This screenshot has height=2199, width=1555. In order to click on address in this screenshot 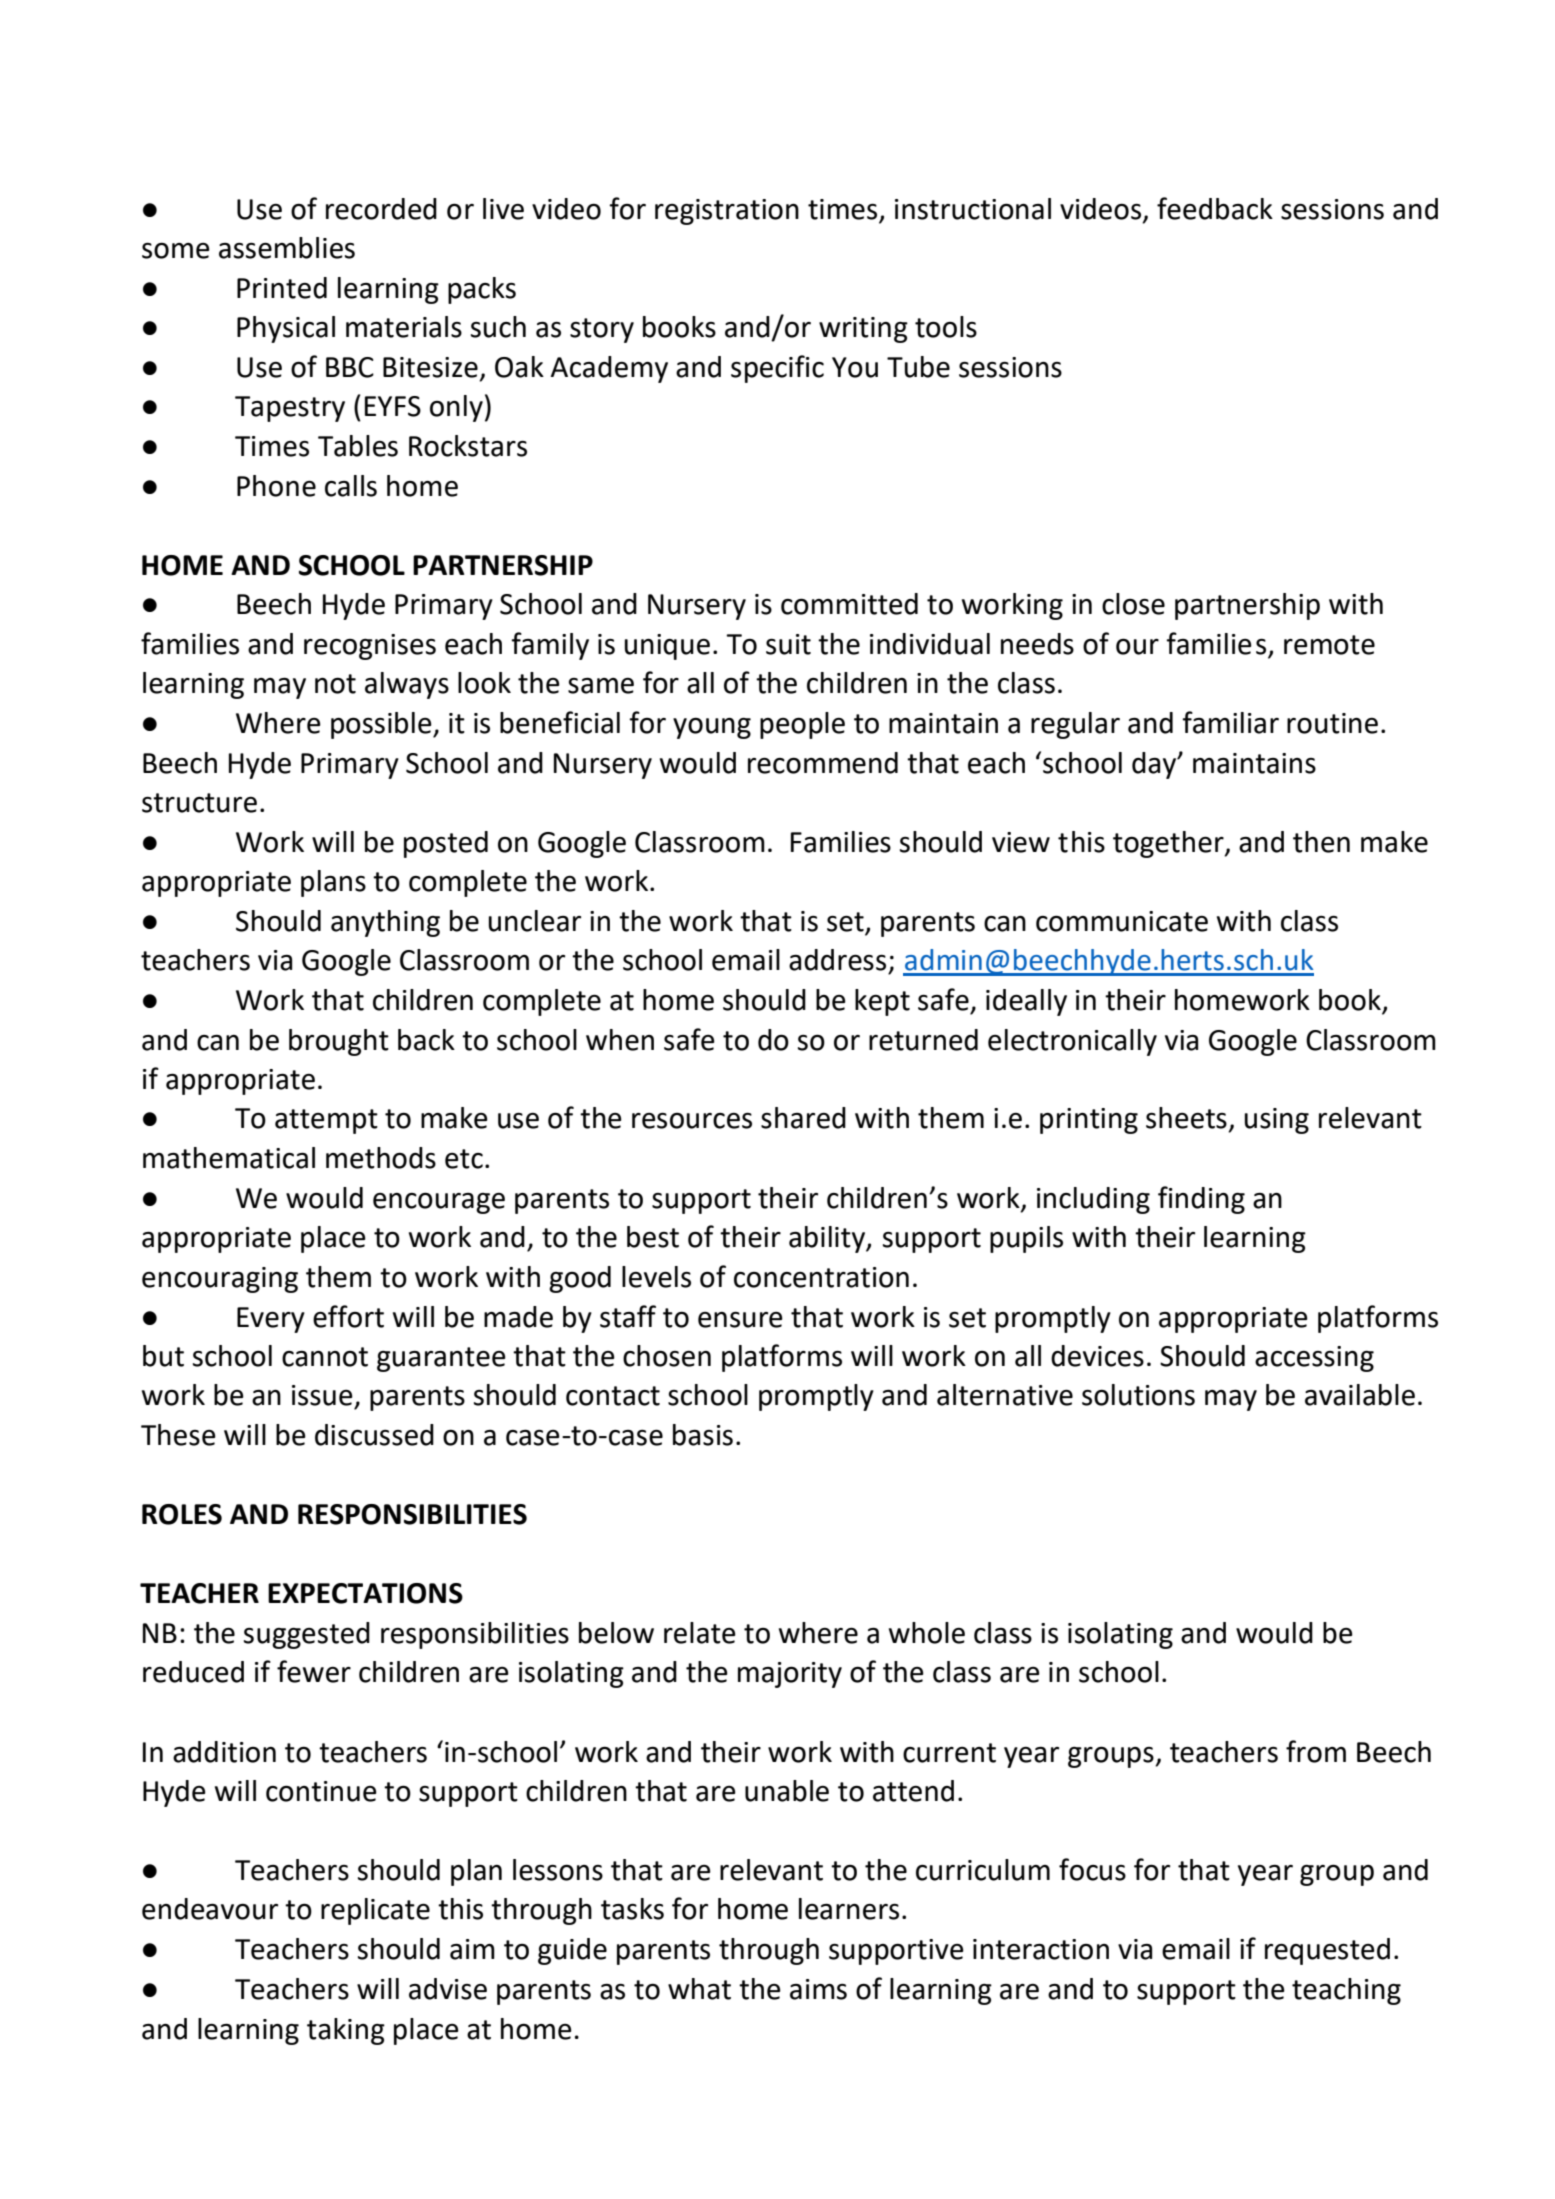, I will do `click(837, 960)`.
